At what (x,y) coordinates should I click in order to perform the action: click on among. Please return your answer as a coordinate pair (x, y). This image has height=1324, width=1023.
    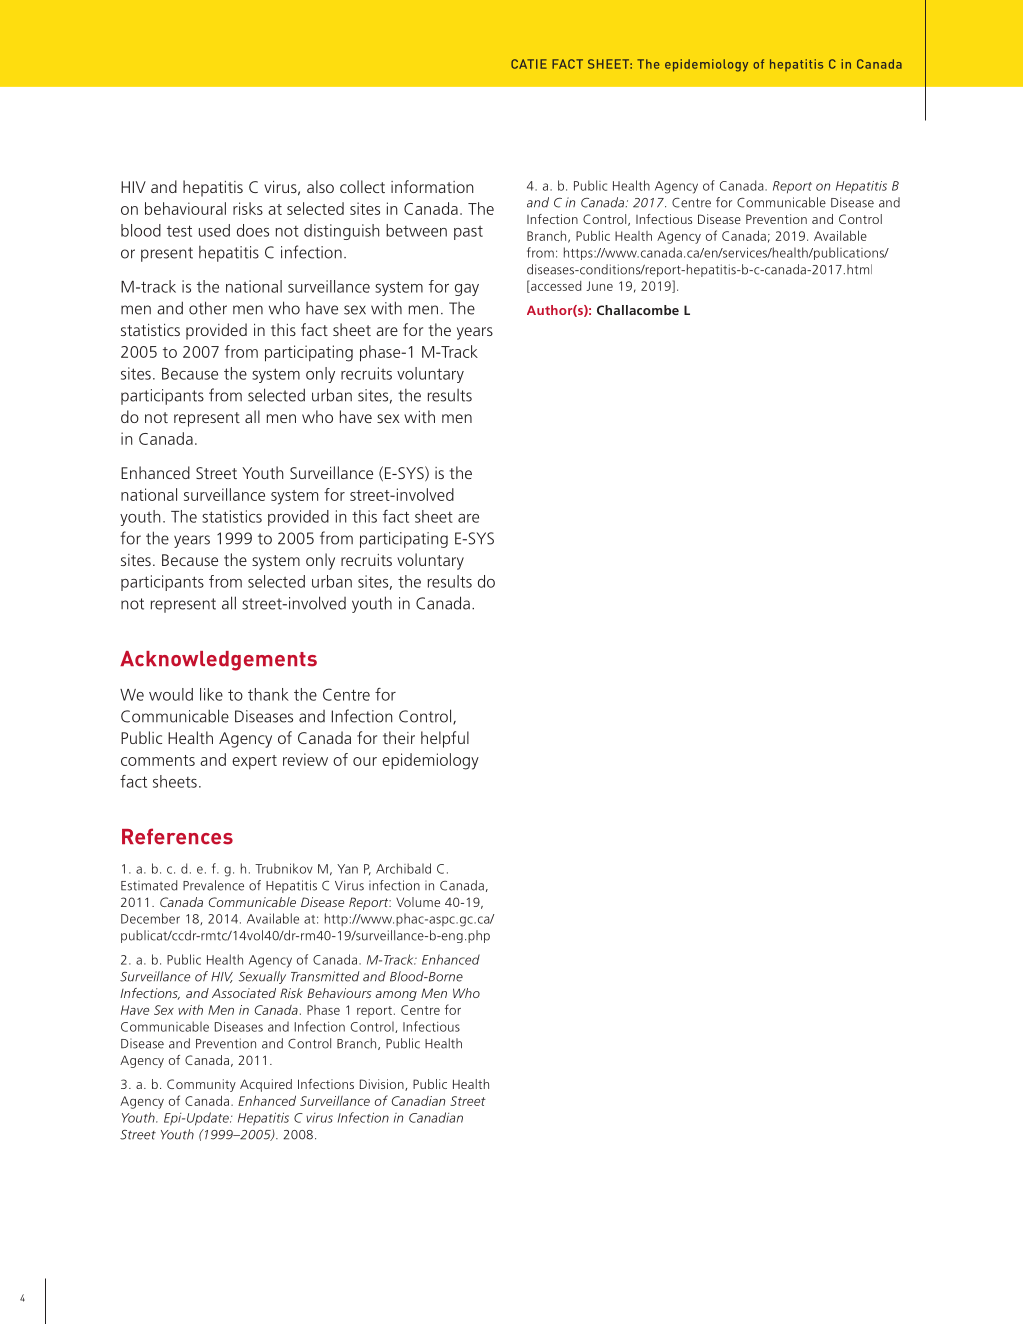
    Looking at the image, I should click on (396, 996).
